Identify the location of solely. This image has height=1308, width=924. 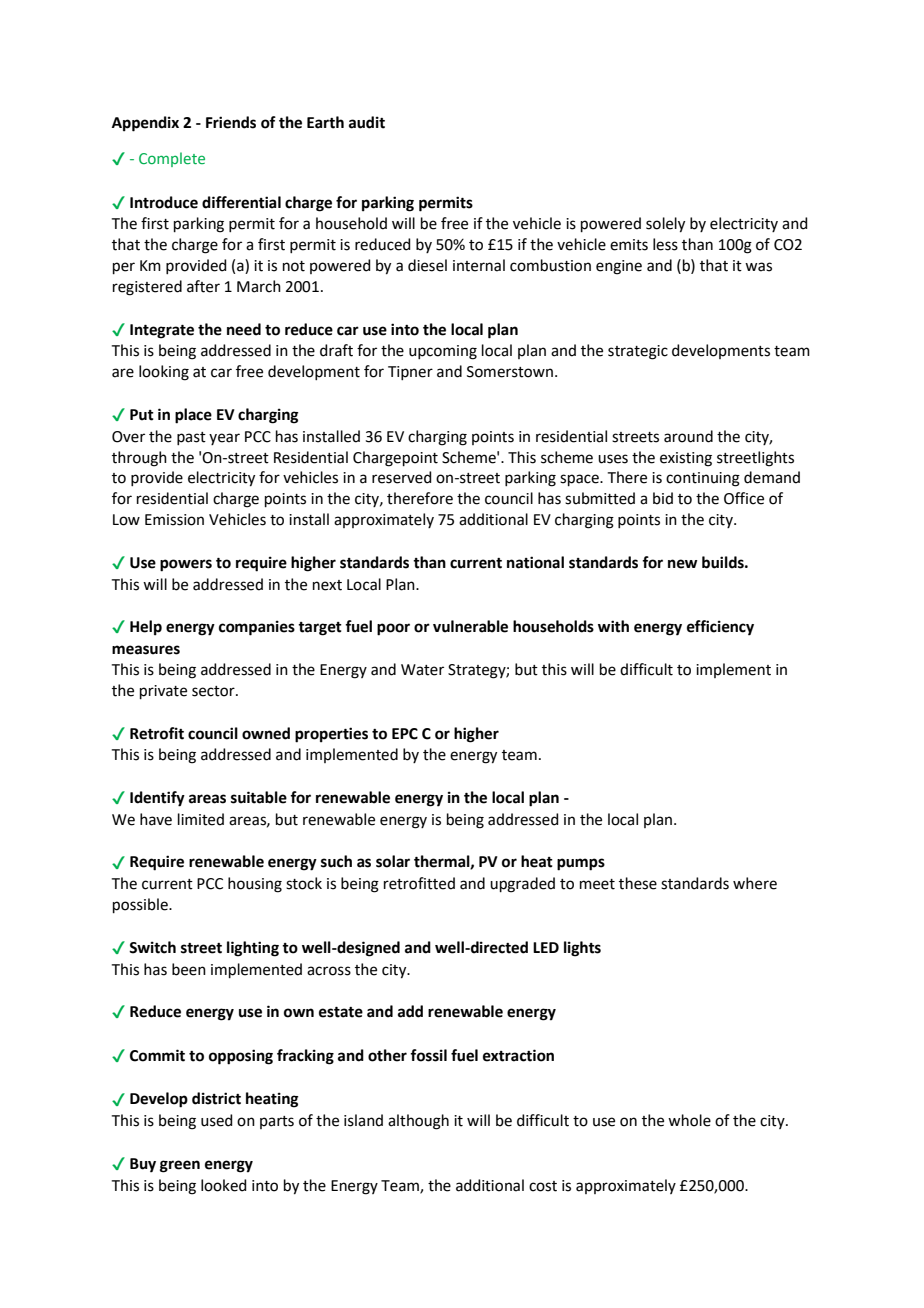
(665, 225).
